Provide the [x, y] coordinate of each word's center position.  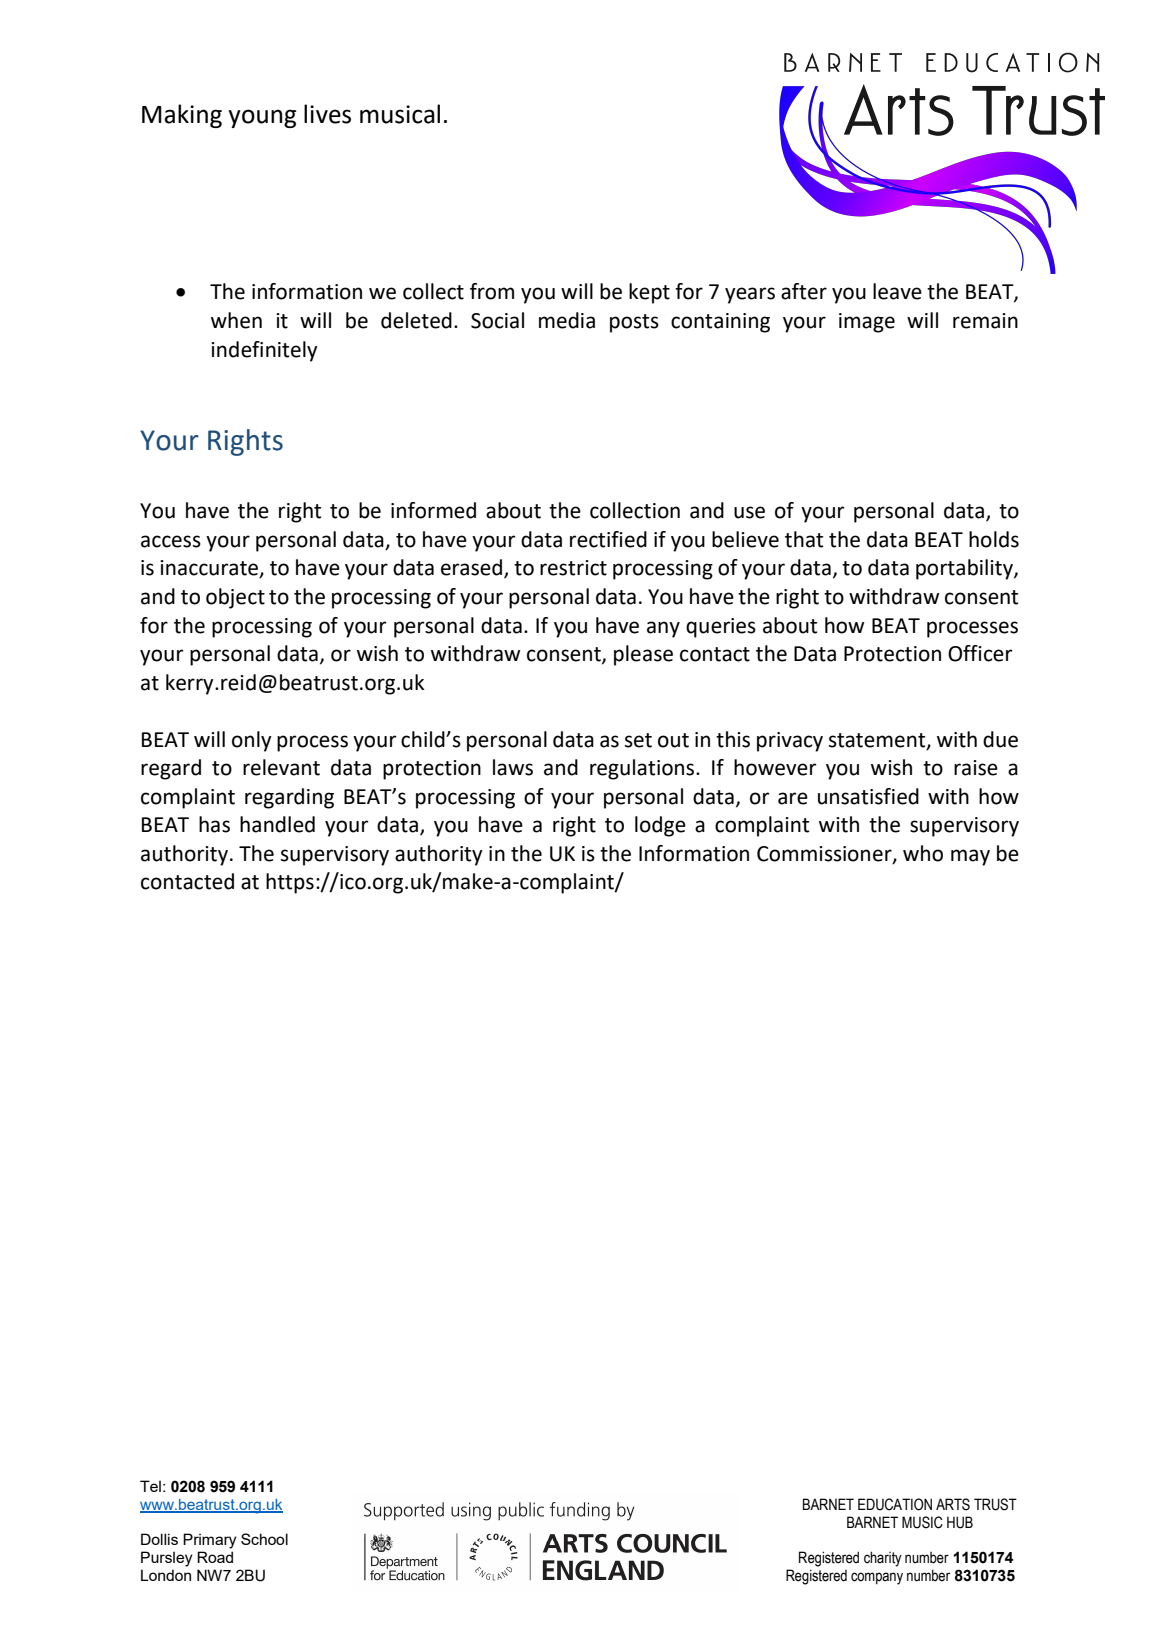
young [262, 118]
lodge [660, 826]
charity [883, 1559]
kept [649, 293]
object [235, 598]
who [923, 853]
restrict [573, 568]
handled [277, 824]
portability [965, 569]
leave [897, 291]
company [877, 1578]
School [264, 1539]
